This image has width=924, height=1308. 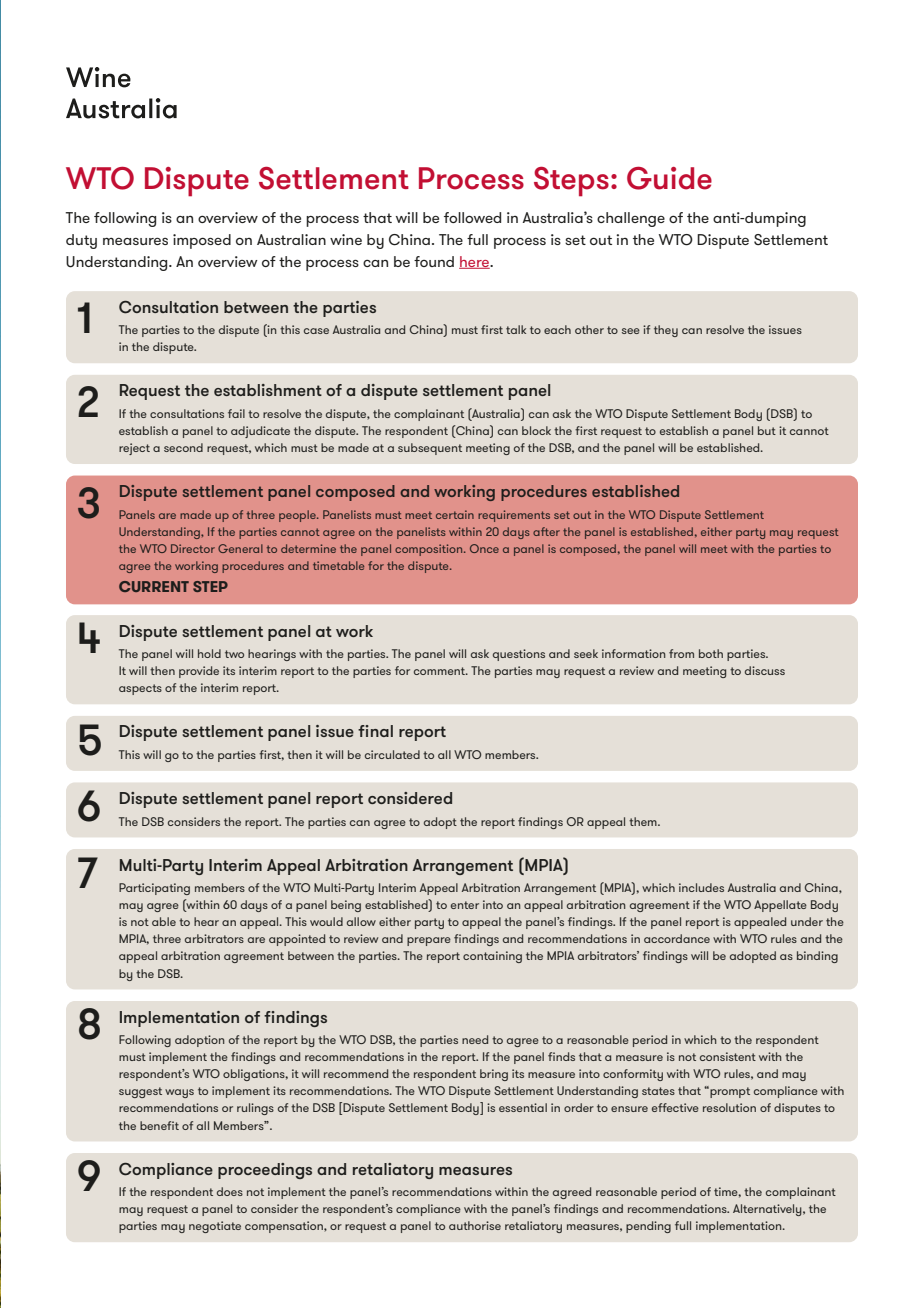 What do you see at coordinates (230, 1191) in the image?
I see `does` at bounding box center [230, 1191].
